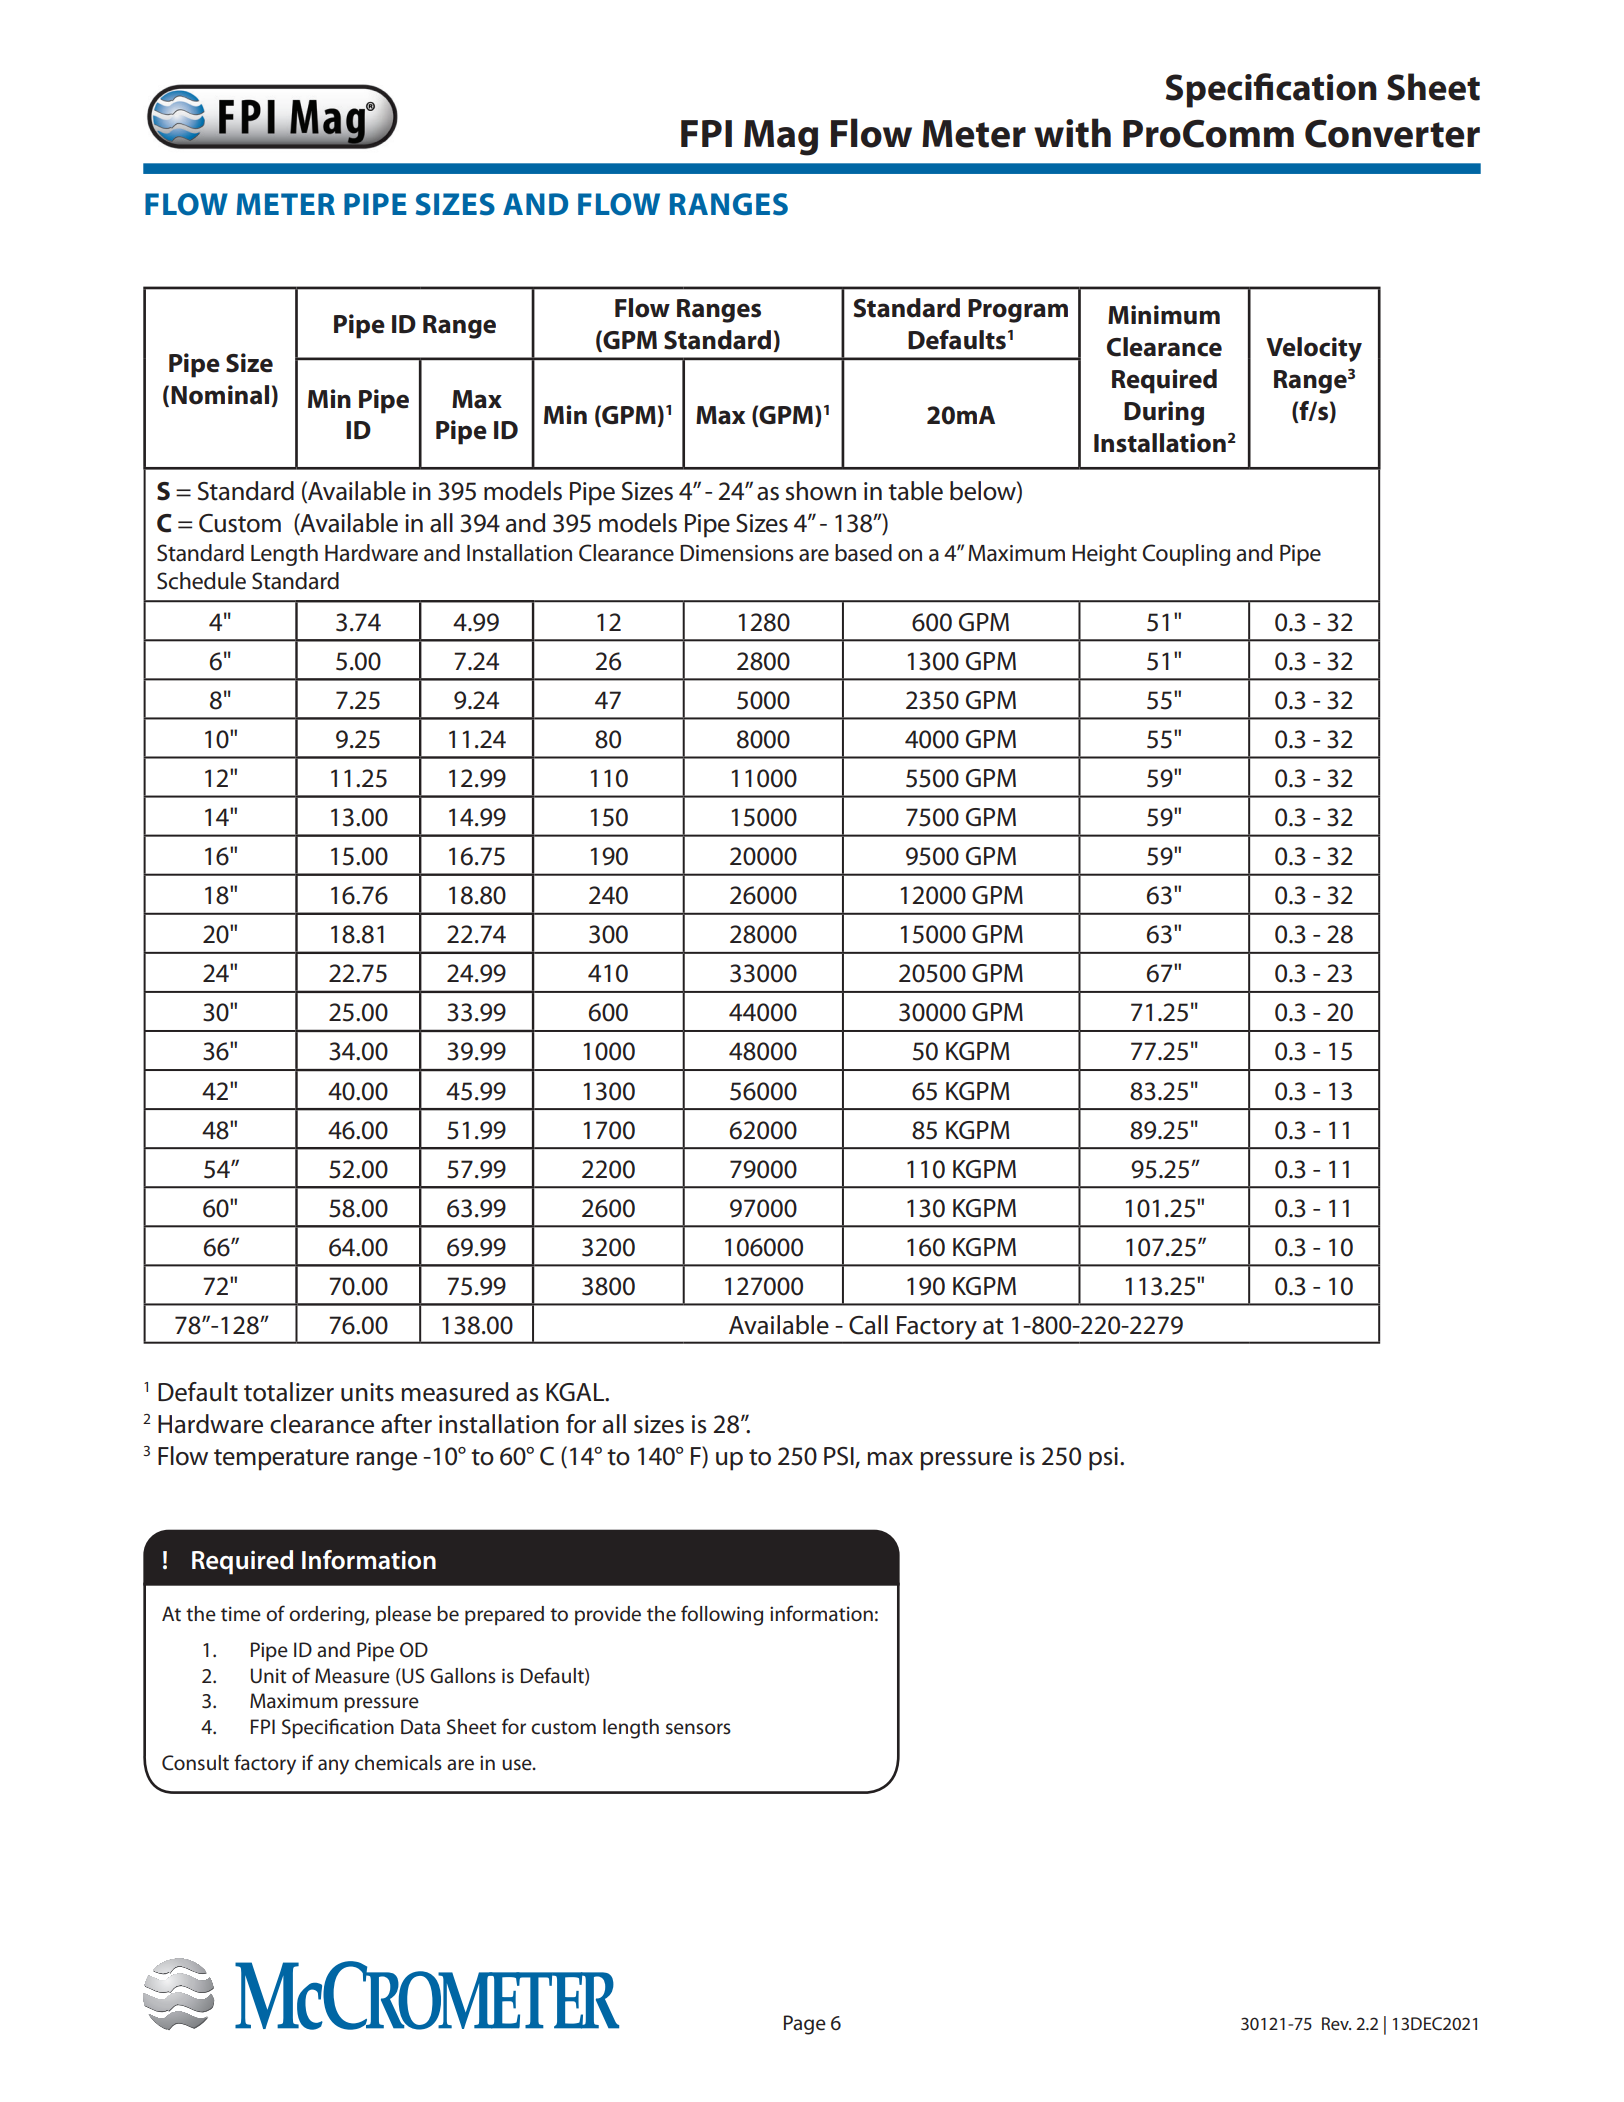 The width and height of the document is (1624, 2102). What do you see at coordinates (333, 1767) in the document?
I see `any` at bounding box center [333, 1767].
